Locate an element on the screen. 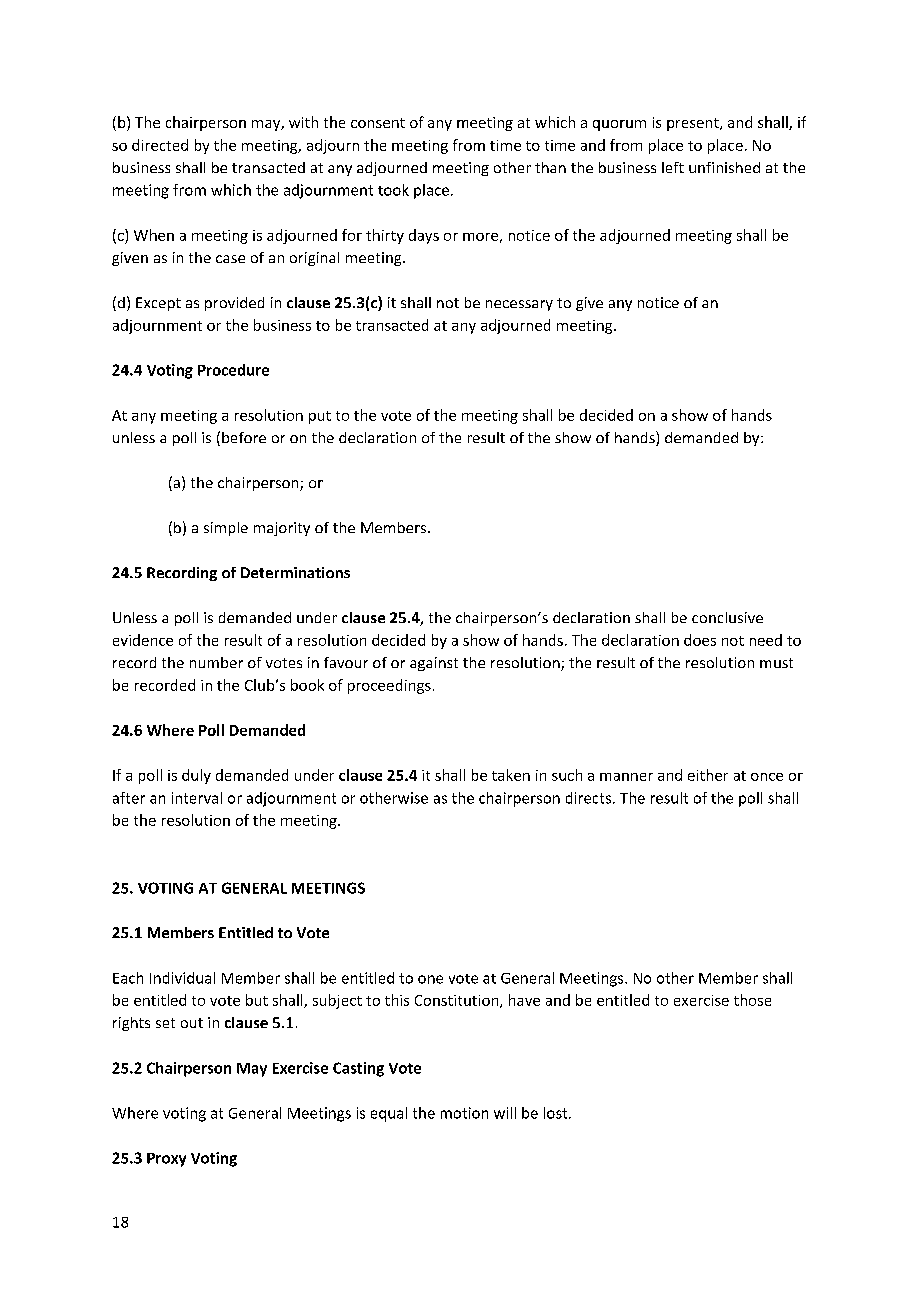 Image resolution: width=924 pixels, height=1308 pixels. directed is located at coordinates (160, 145).
